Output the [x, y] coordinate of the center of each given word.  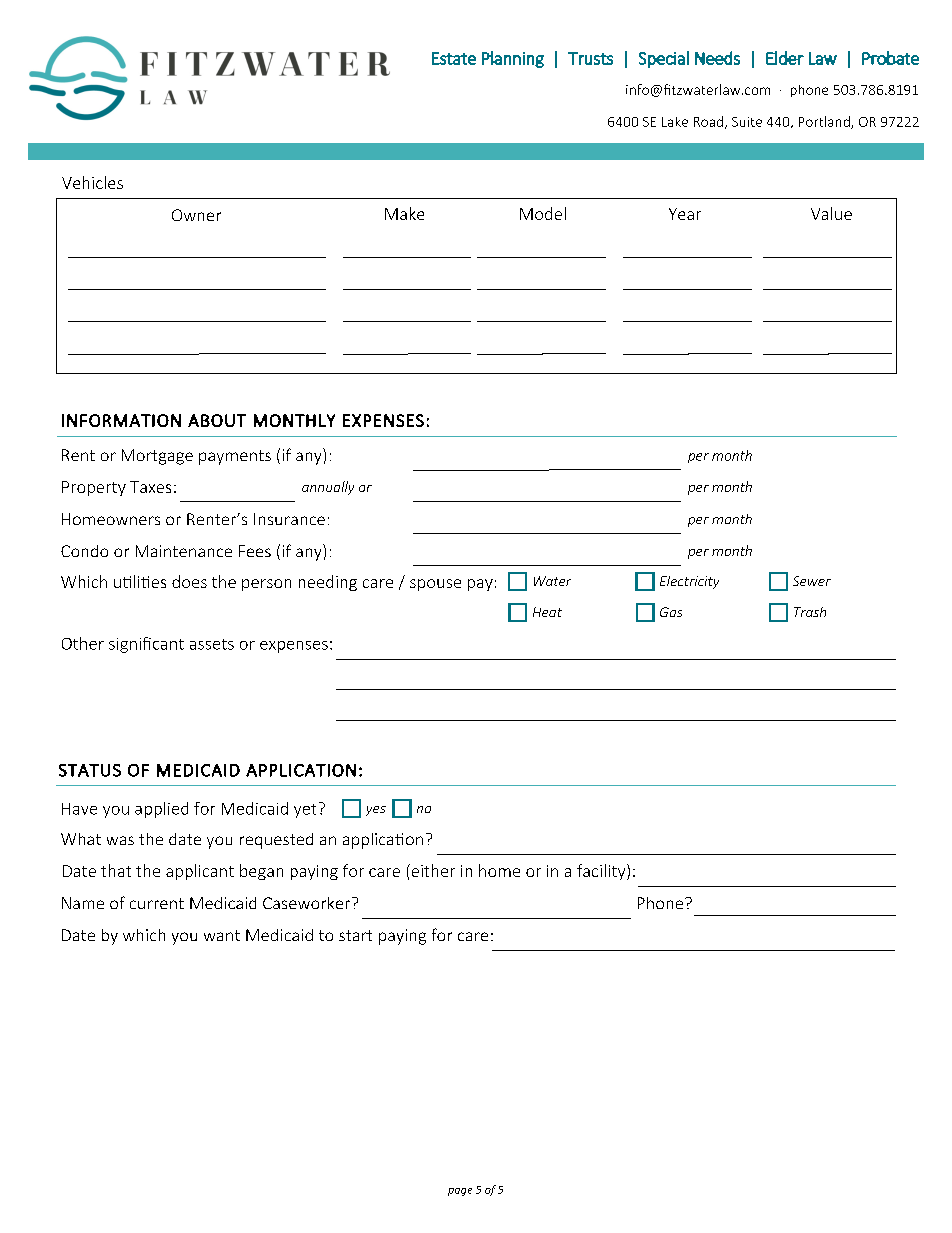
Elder [785, 58]
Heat [547, 612]
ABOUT [217, 420]
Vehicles [92, 182]
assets [212, 644]
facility [602, 872]
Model [543, 213]
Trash [810, 612]
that [116, 870]
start [355, 935]
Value [831, 213]
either [432, 870]
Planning [513, 59]
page [460, 1192]
